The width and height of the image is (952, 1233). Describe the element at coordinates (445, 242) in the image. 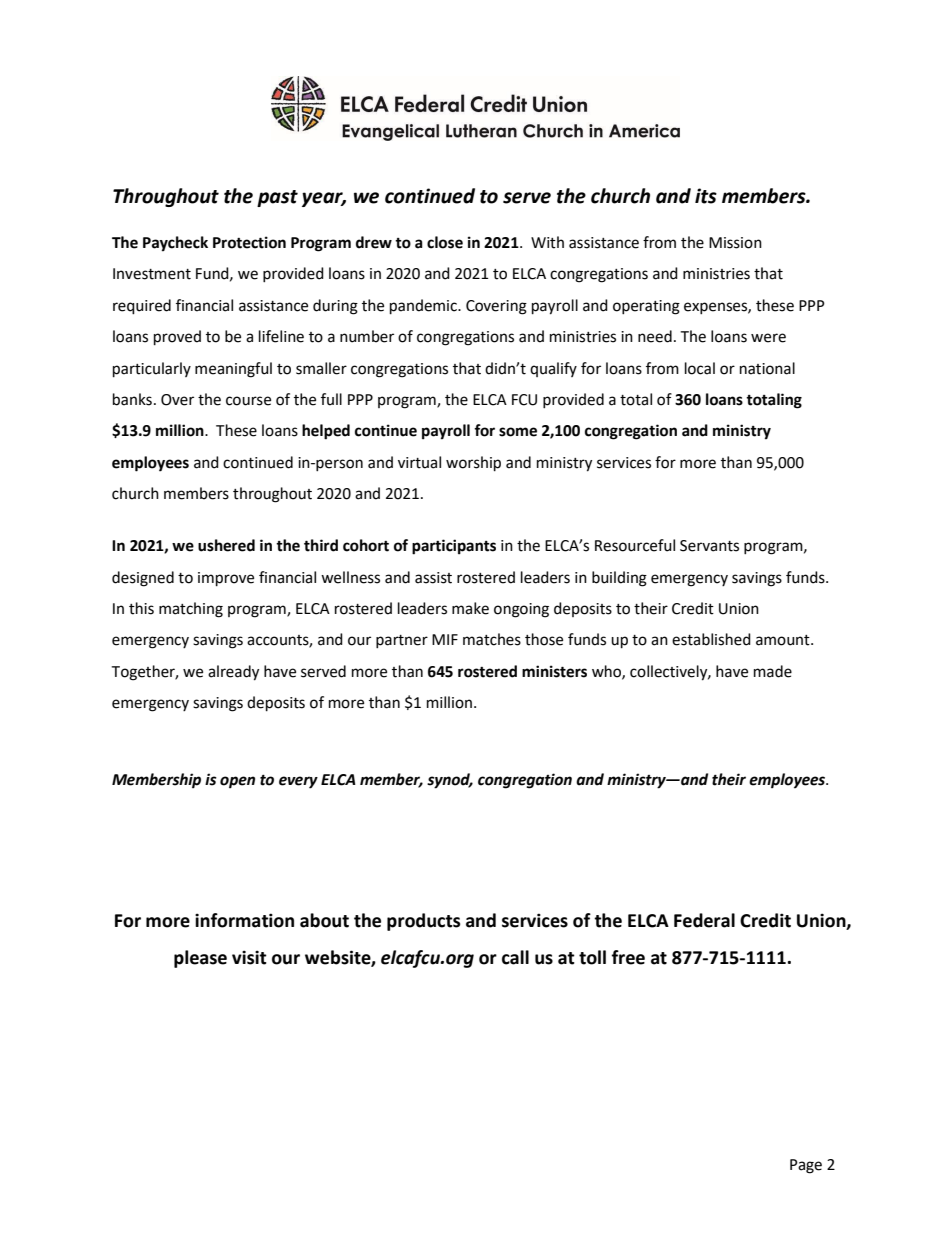

I see `close` at that location.
